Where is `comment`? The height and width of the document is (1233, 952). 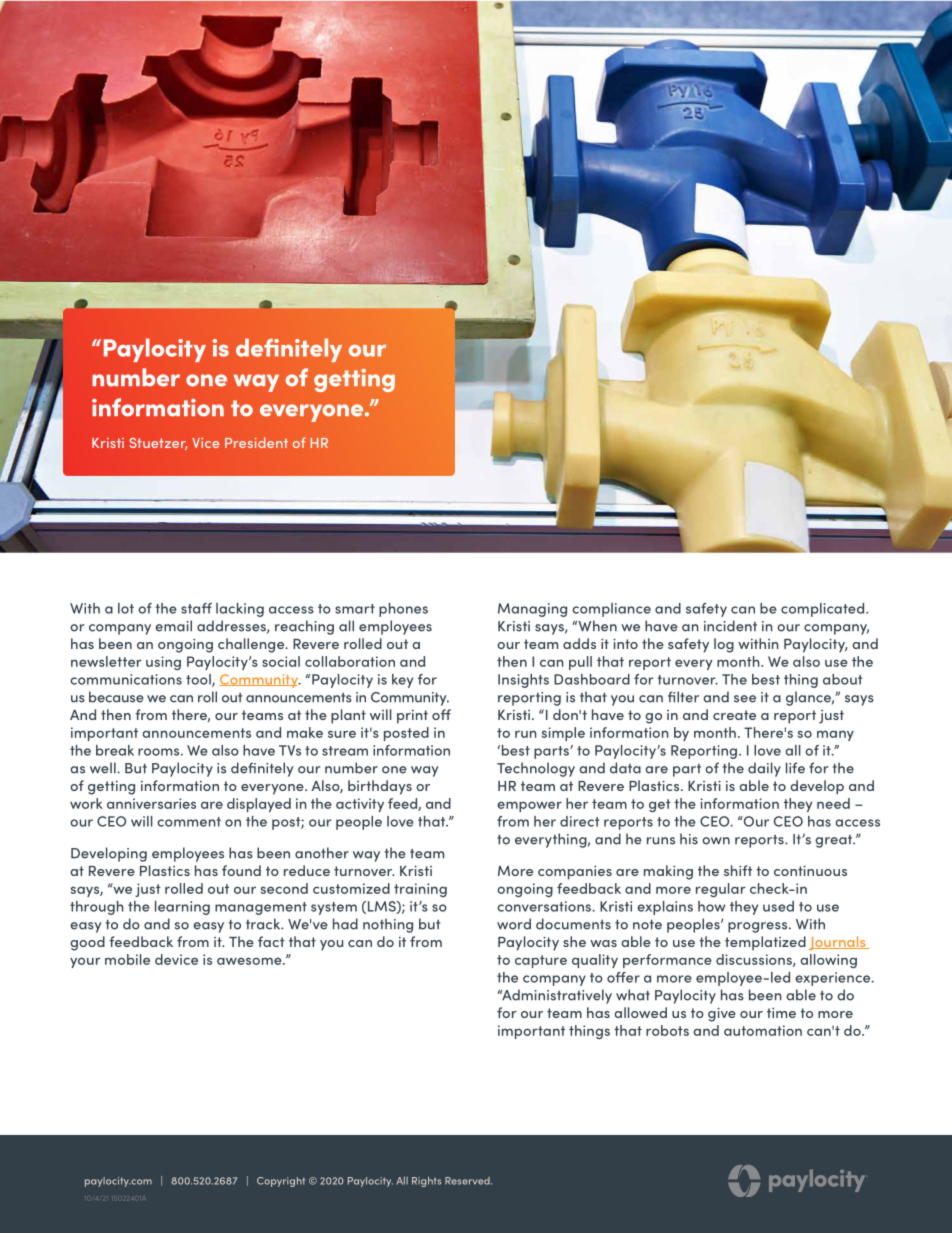 comment is located at coordinates (189, 822).
